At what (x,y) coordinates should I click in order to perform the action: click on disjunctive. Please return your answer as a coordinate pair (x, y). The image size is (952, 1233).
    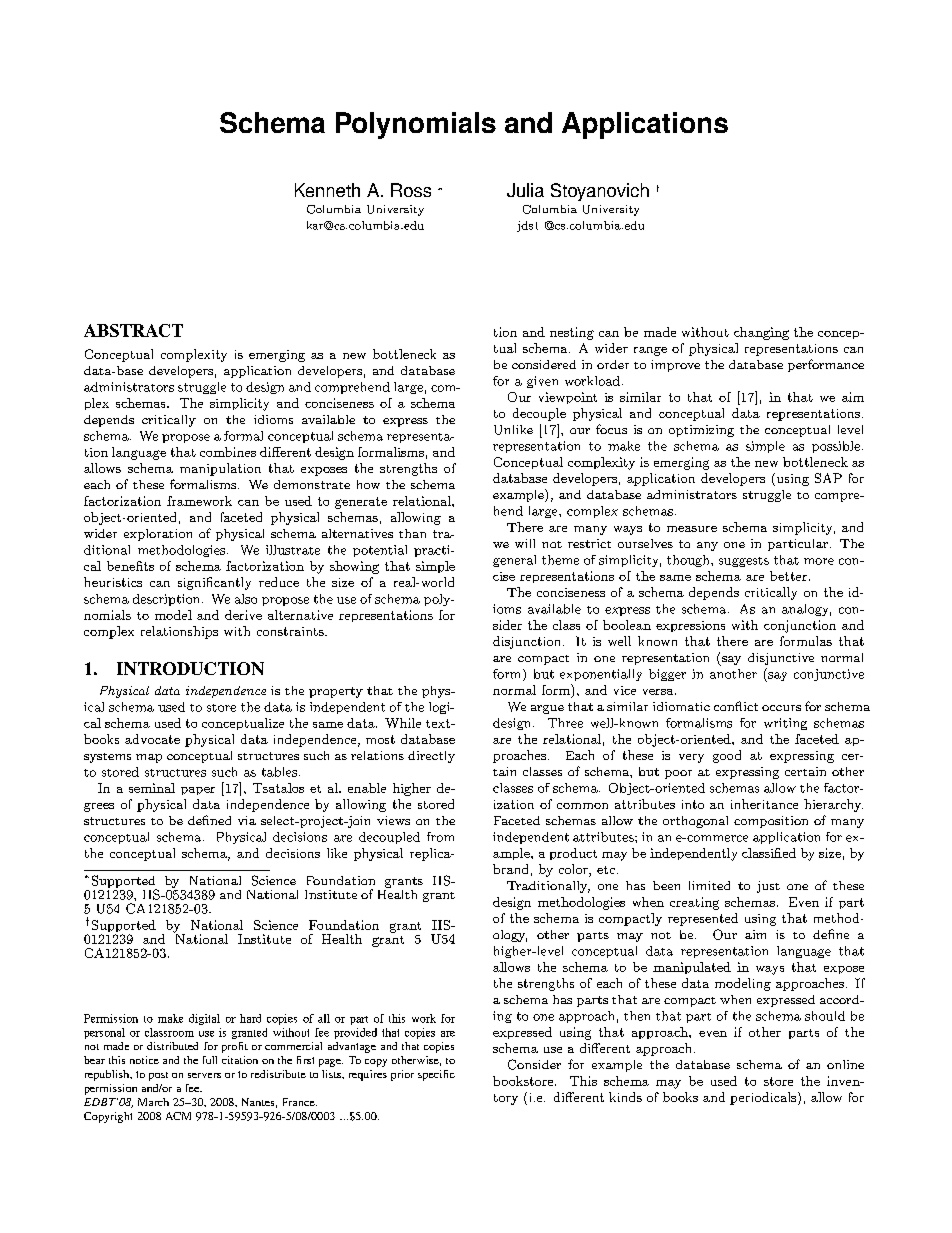
    Looking at the image, I should click on (781, 659).
